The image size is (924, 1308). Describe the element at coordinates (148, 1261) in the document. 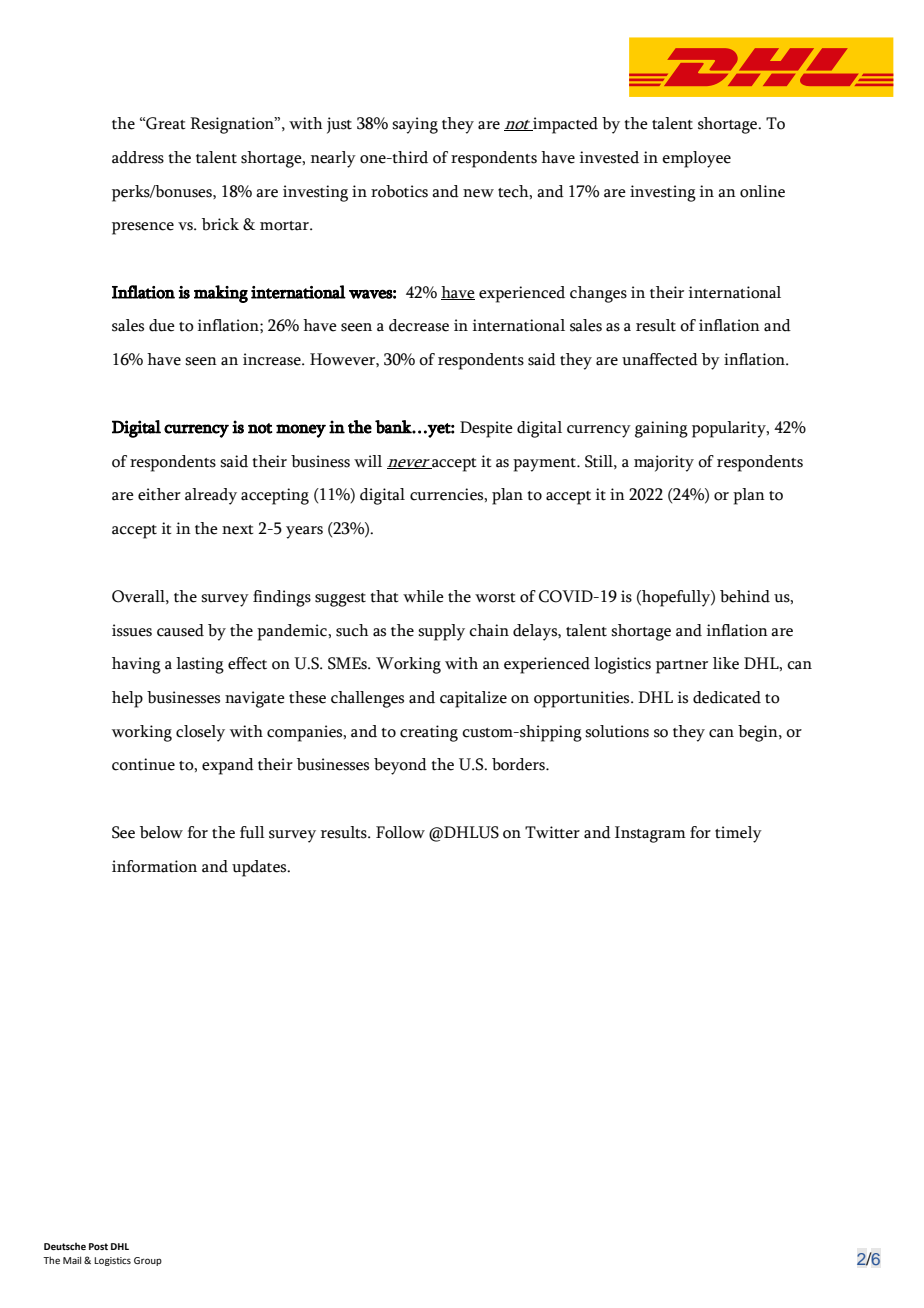

I see `Group` at that location.
